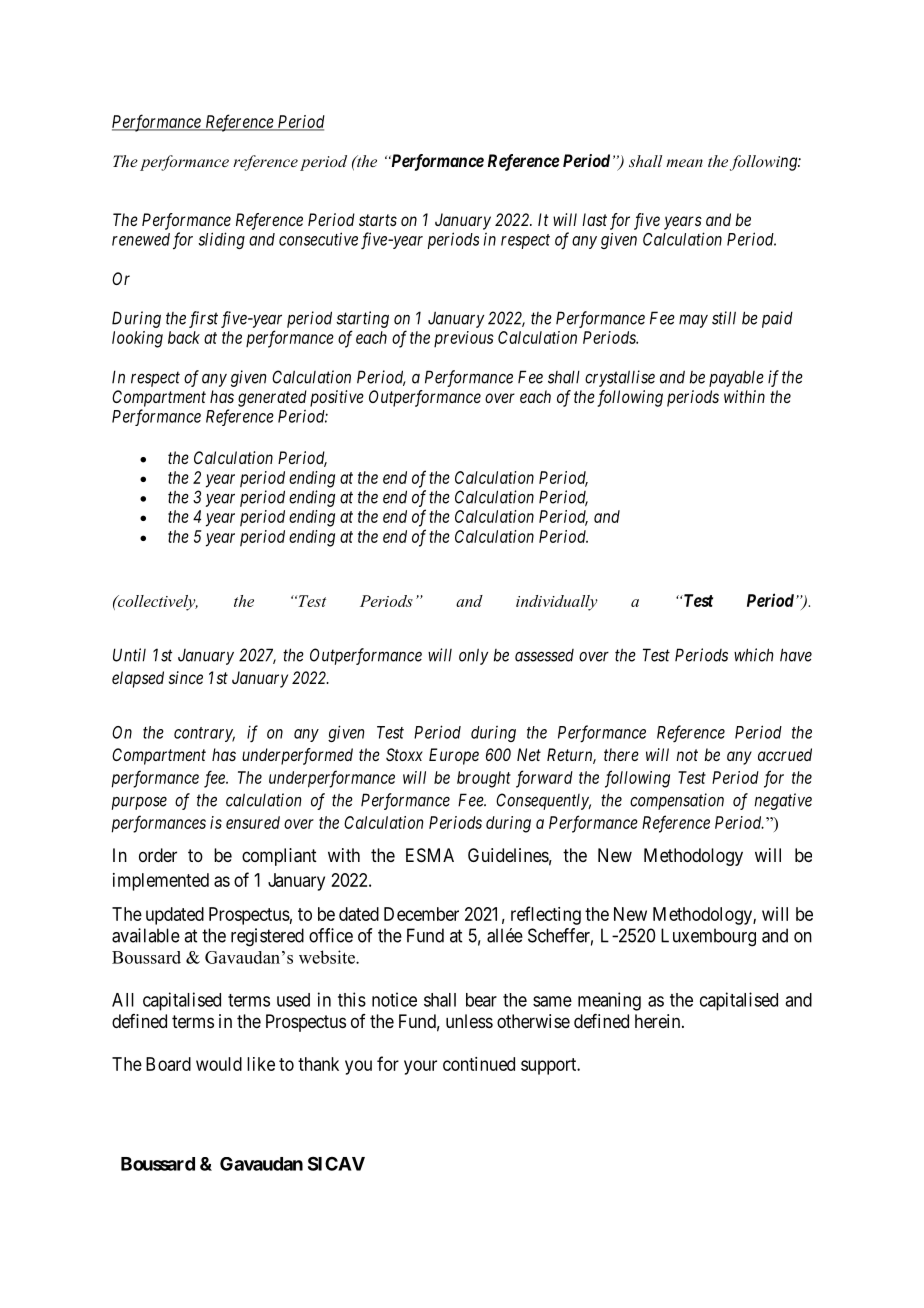  Describe the element at coordinates (659, 1021) in the screenshot. I see `herein` at that location.
